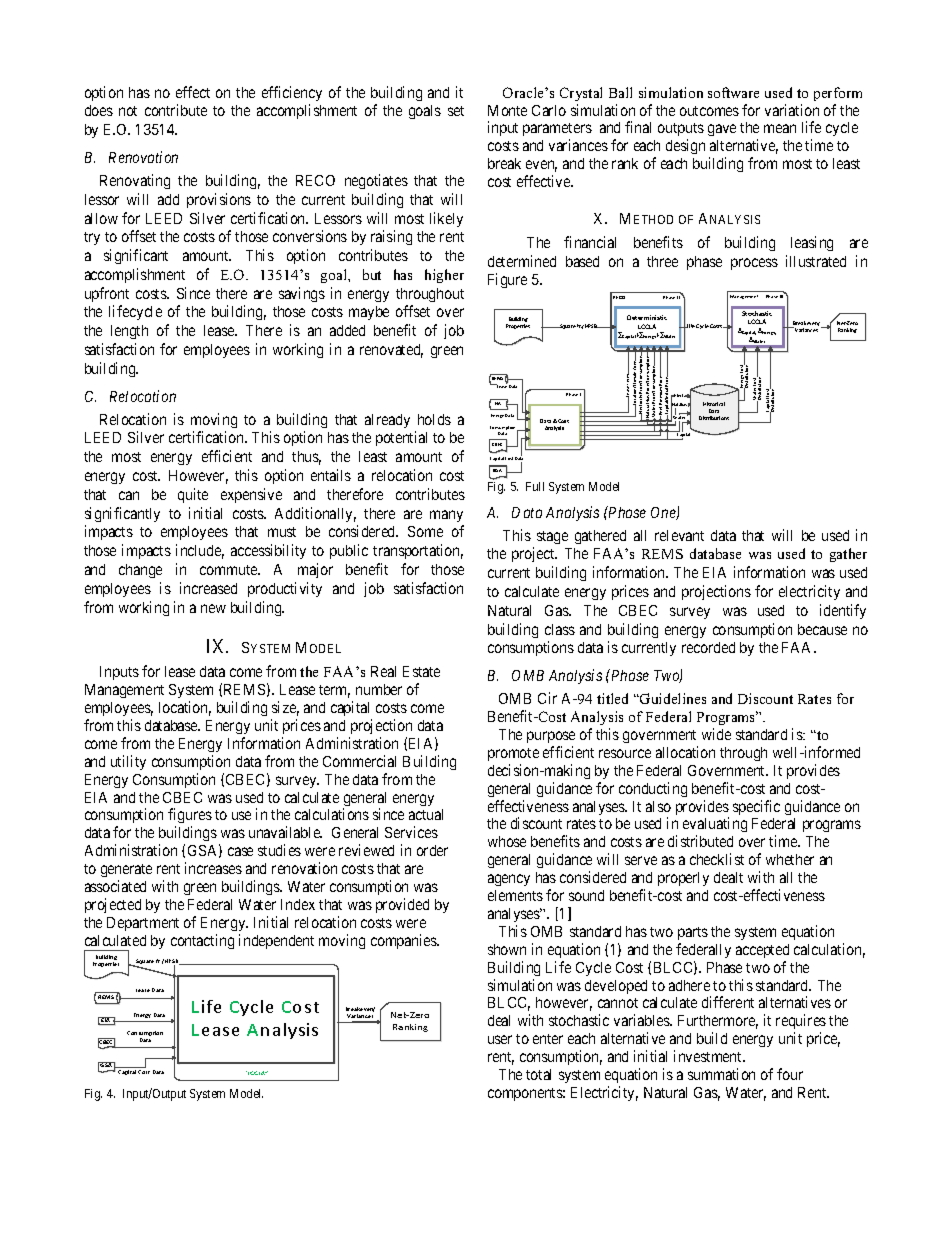  I want to click on variation, so click(792, 110).
